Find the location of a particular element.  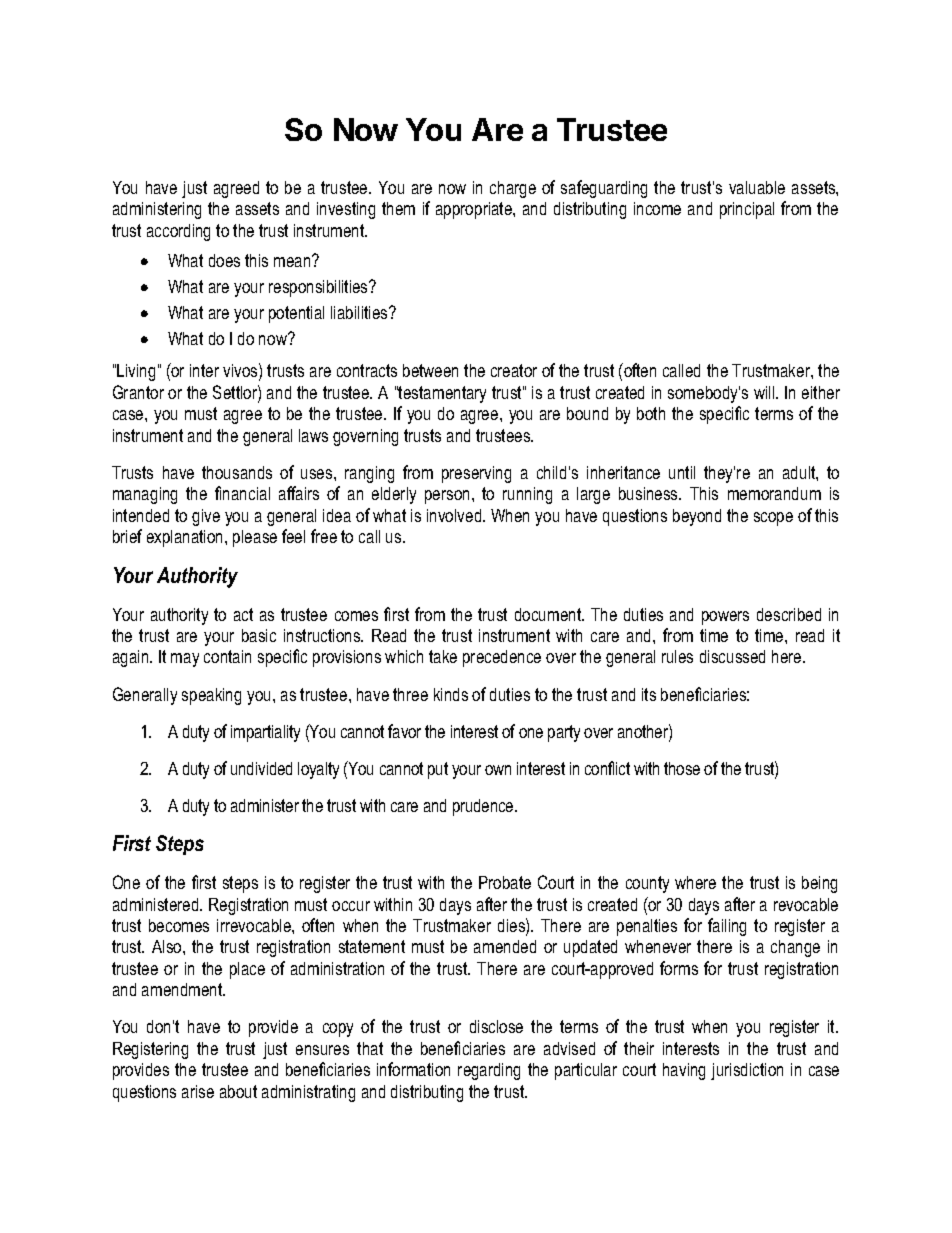

precedence is located at coordinates (502, 658).
